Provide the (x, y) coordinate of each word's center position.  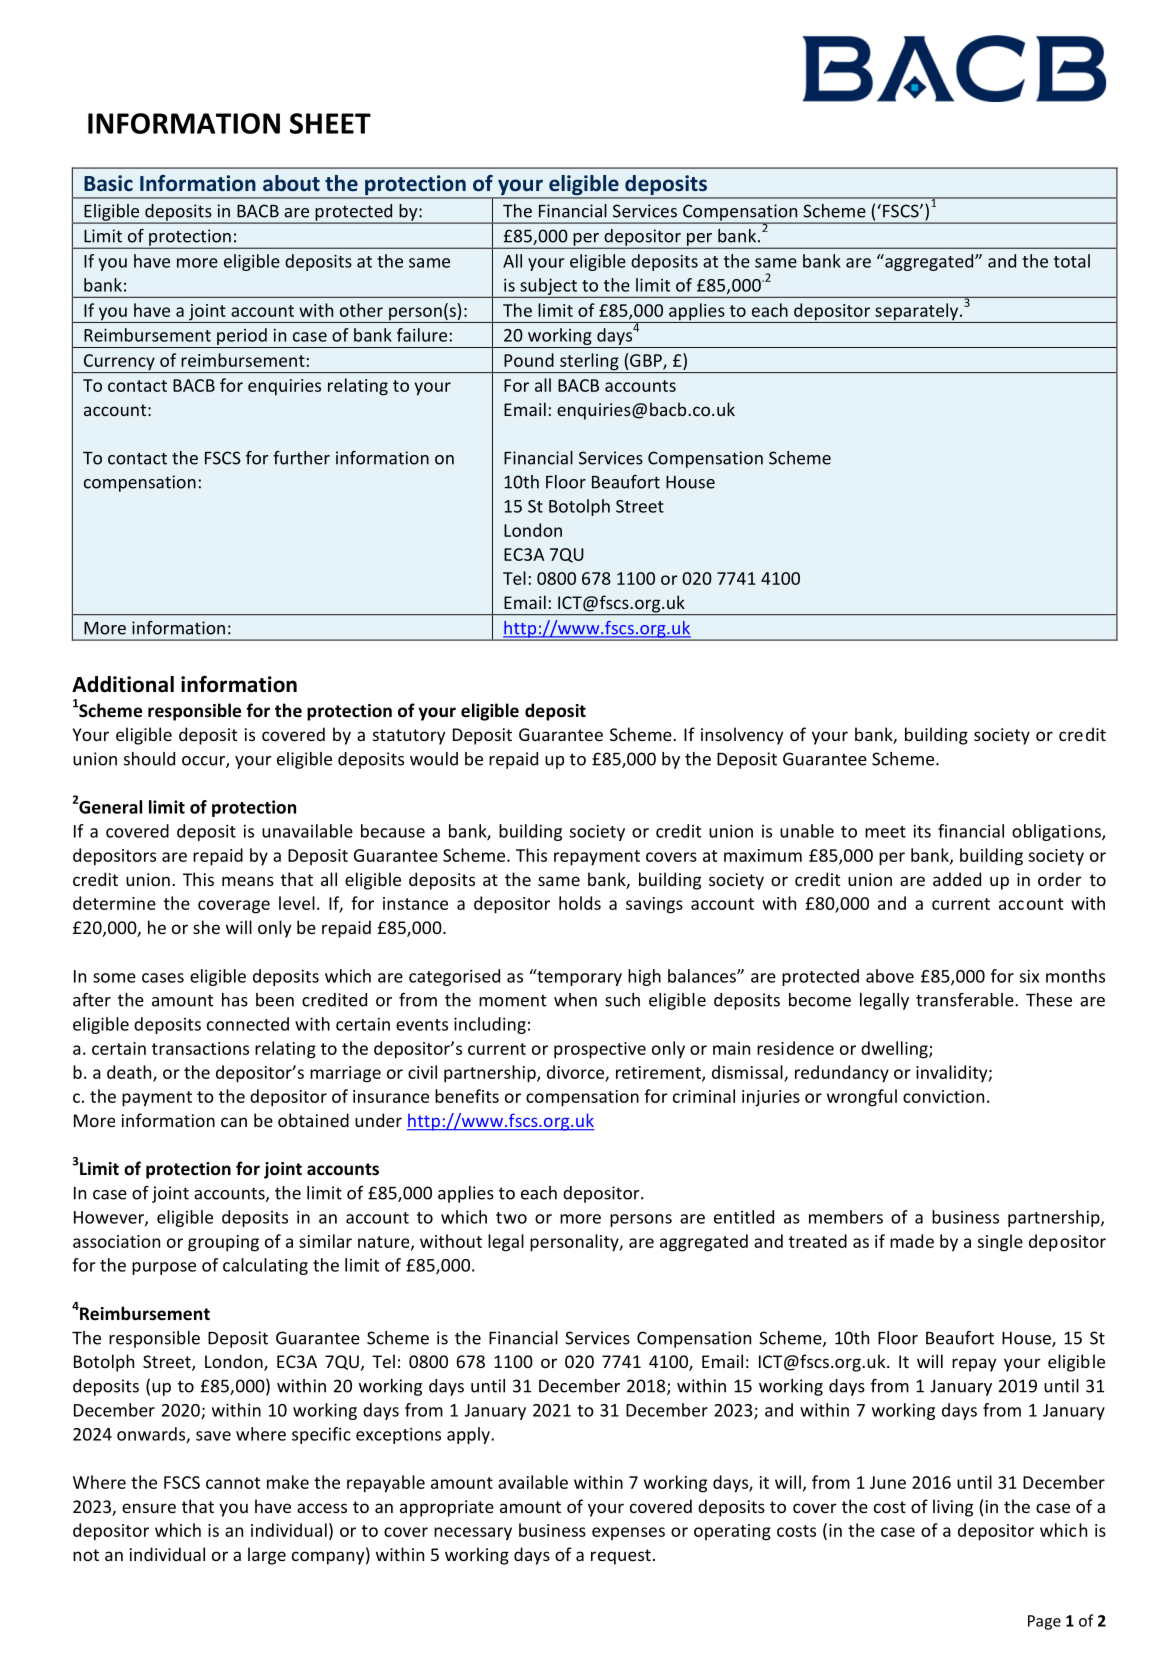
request (621, 1557)
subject (548, 288)
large (267, 1556)
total (1072, 261)
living (953, 1508)
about (291, 183)
